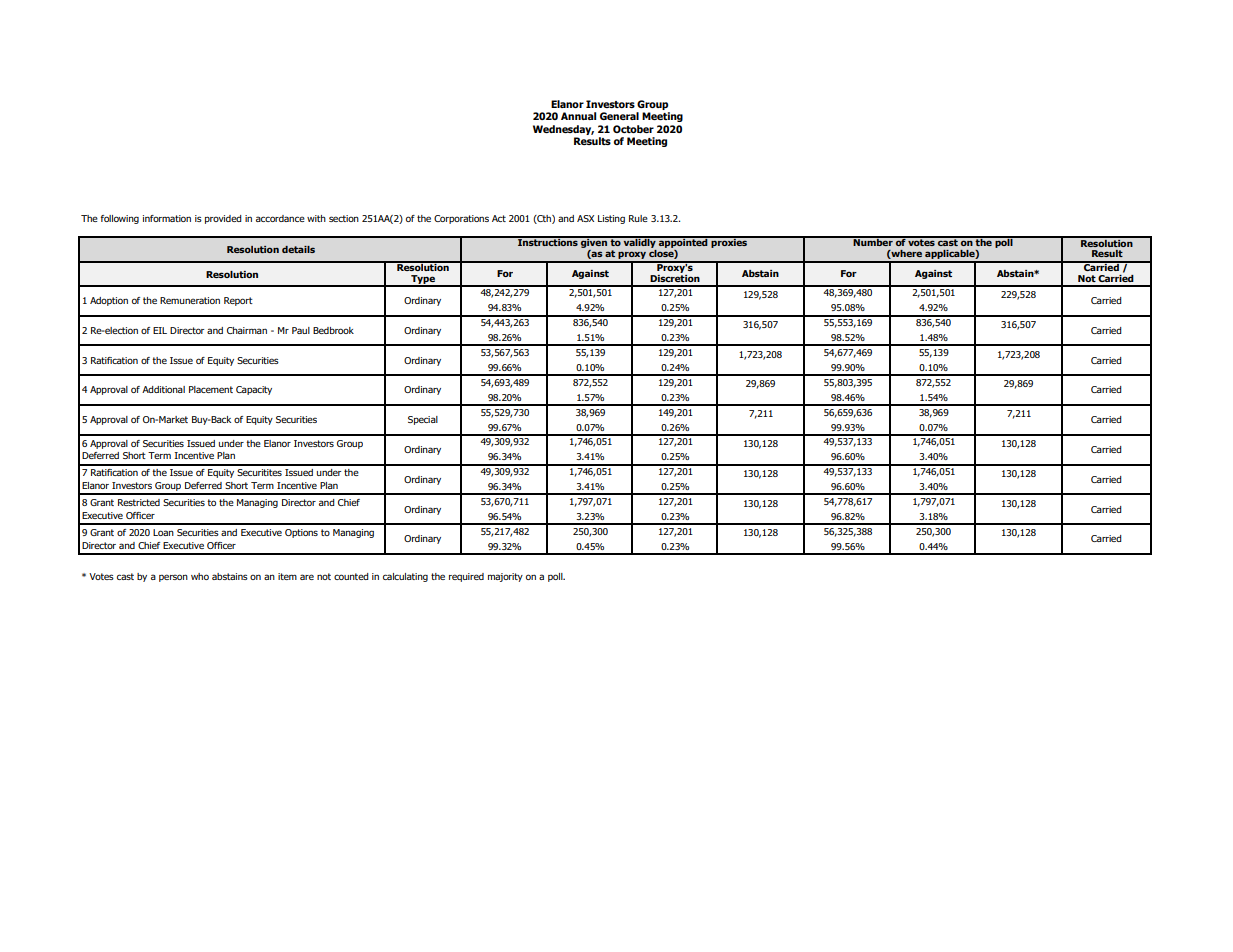  Describe the element at coordinates (563, 130) in the page. I see `Wednesday` at that location.
